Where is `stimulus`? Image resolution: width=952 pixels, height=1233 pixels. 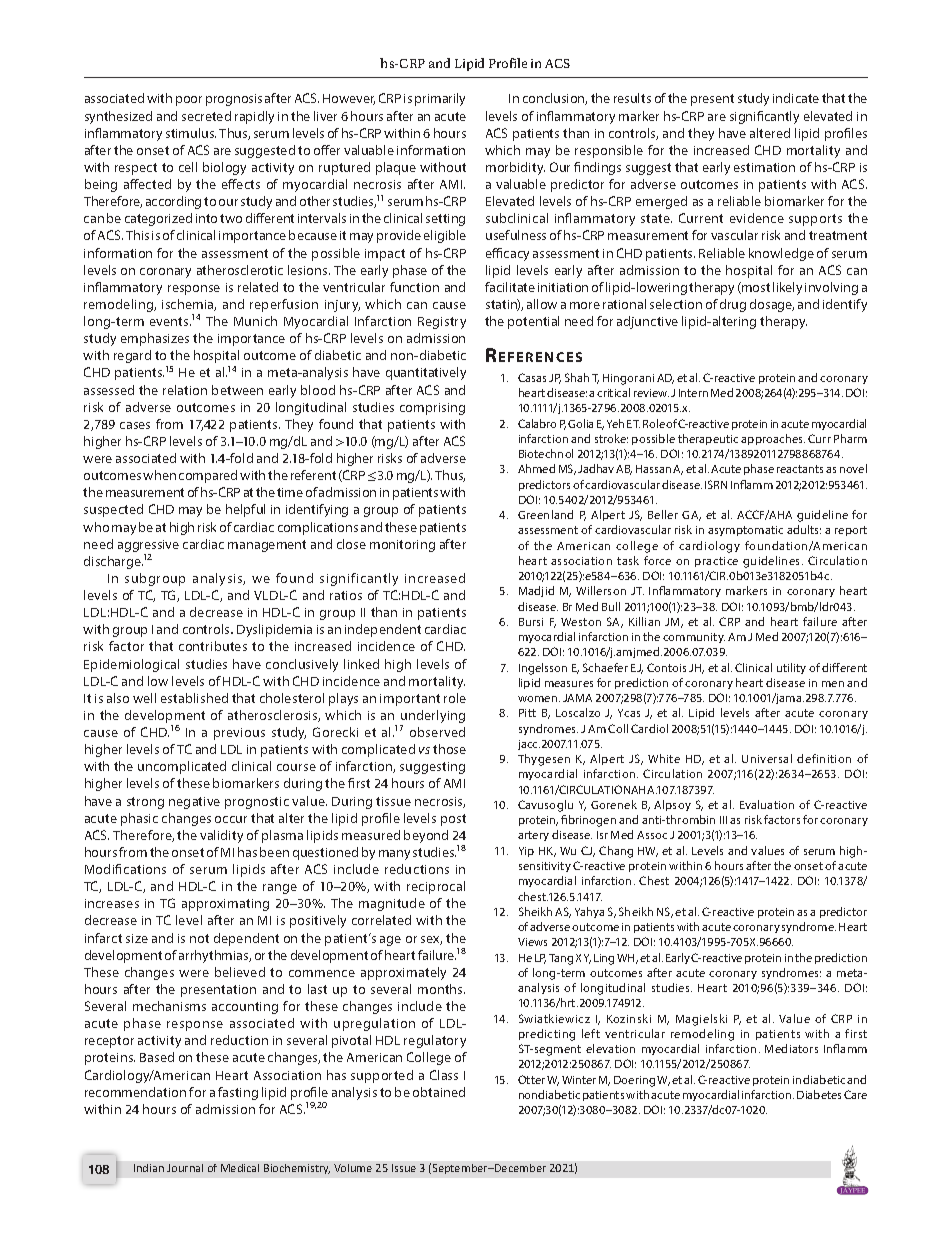
stimulus is located at coordinates (191, 133).
